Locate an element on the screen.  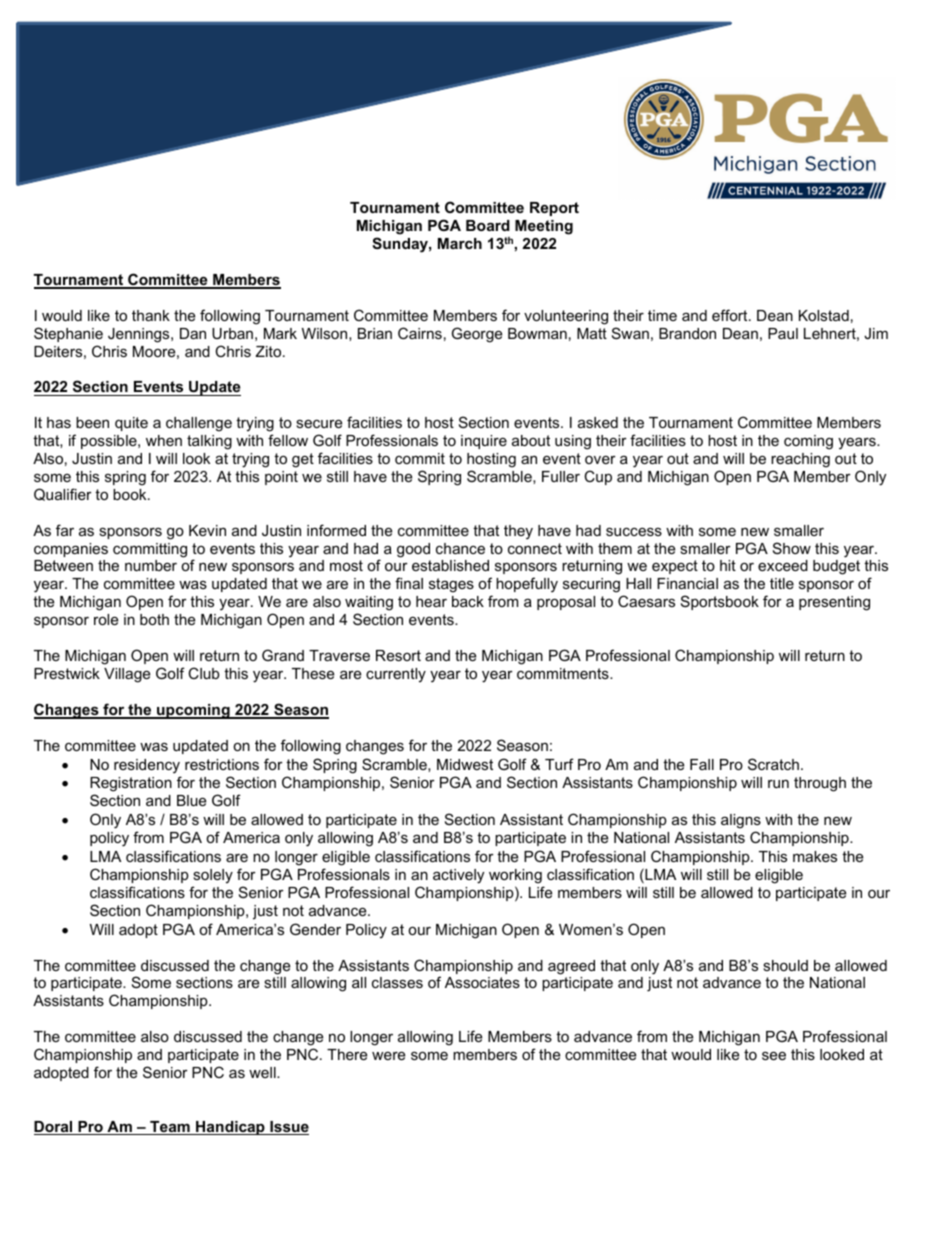
currently is located at coordinates (396, 675).
